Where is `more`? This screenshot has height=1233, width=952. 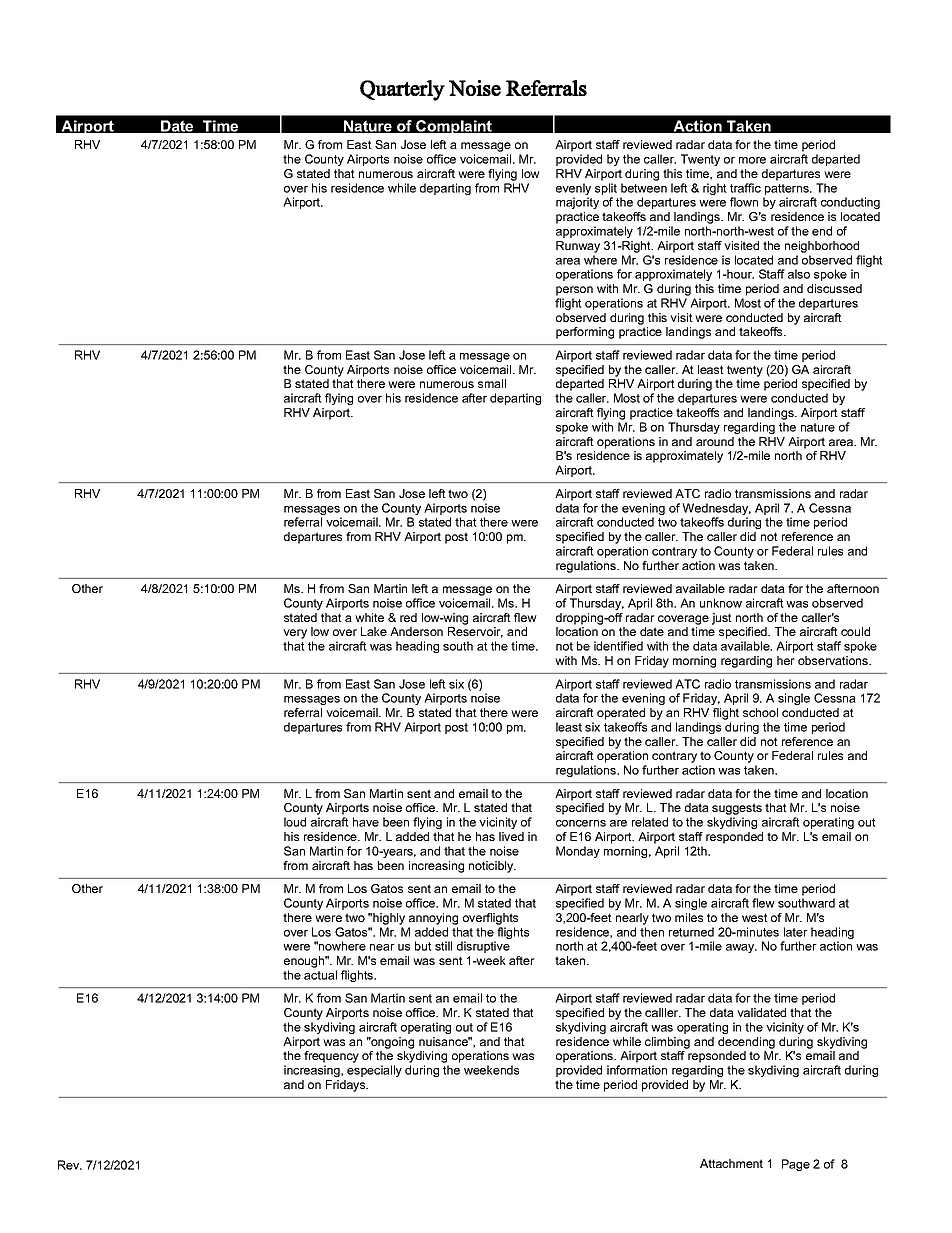 more is located at coordinates (752, 160).
